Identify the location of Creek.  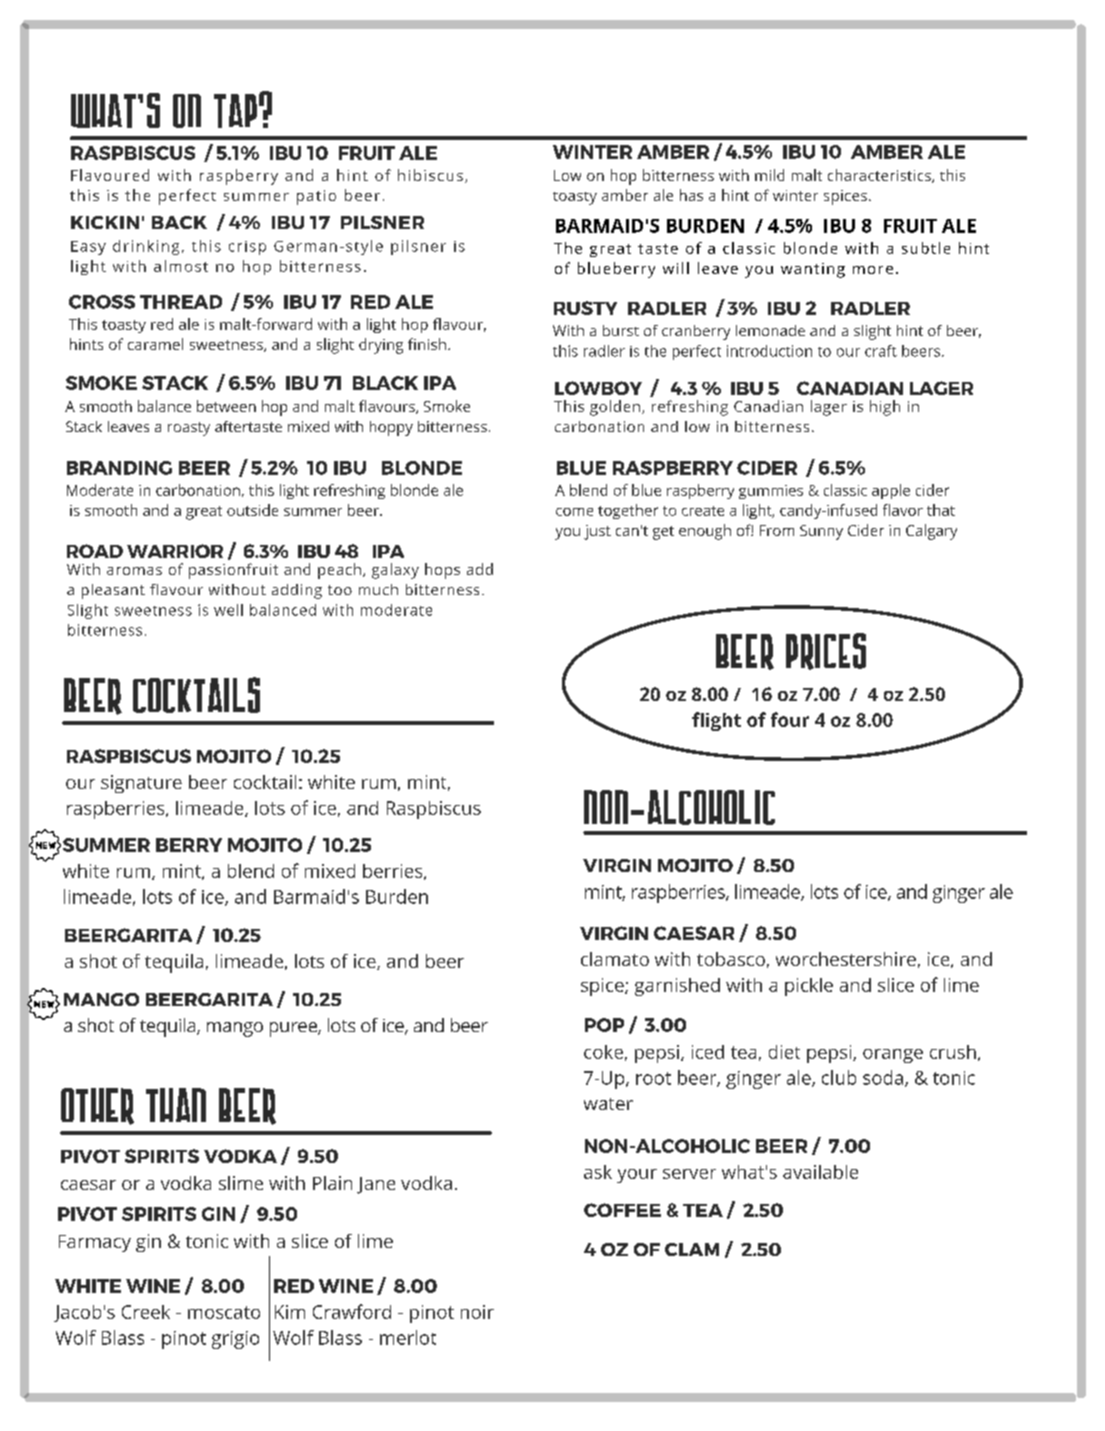
(146, 1312).
